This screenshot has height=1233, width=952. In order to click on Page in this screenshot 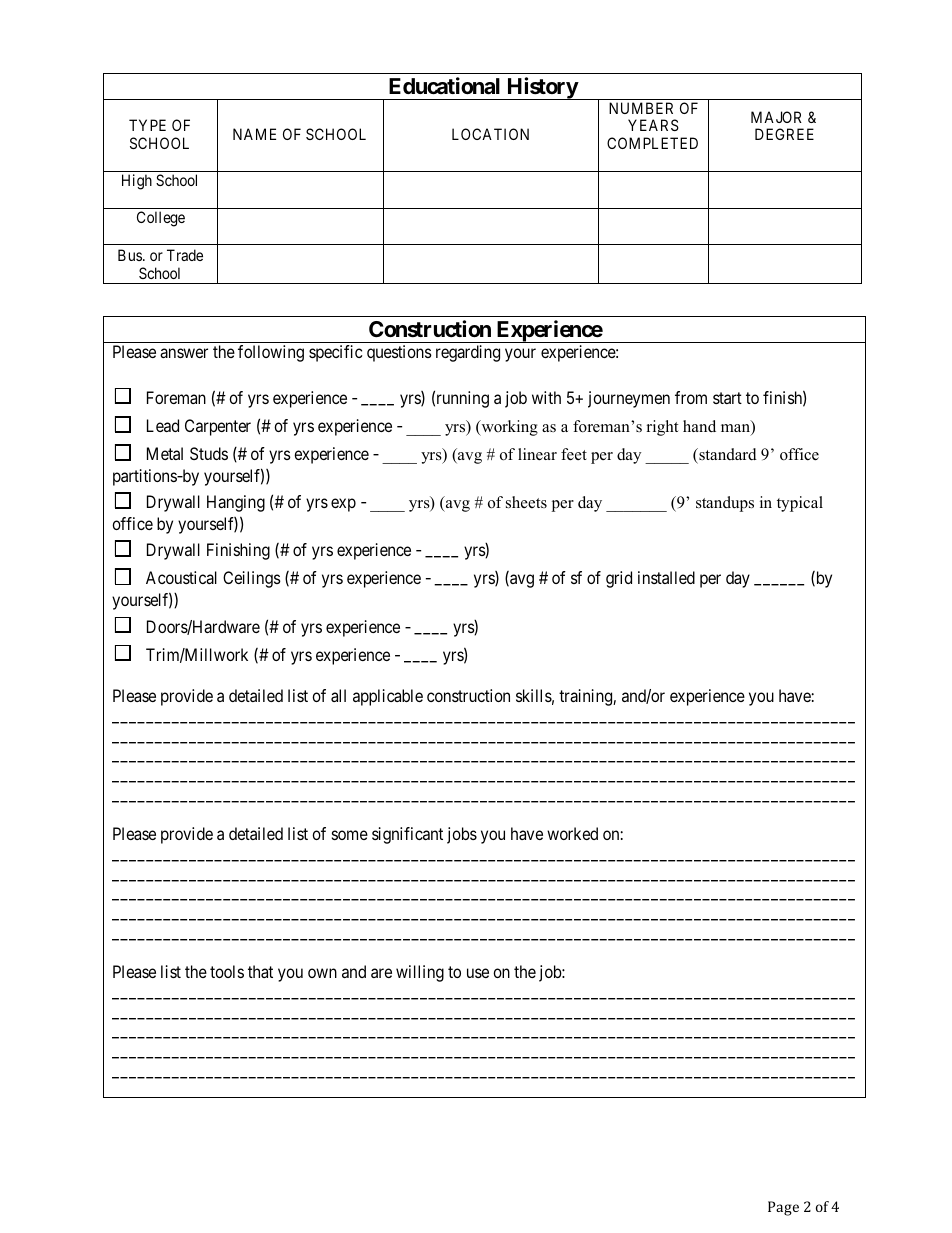, I will do `click(783, 1208)`.
